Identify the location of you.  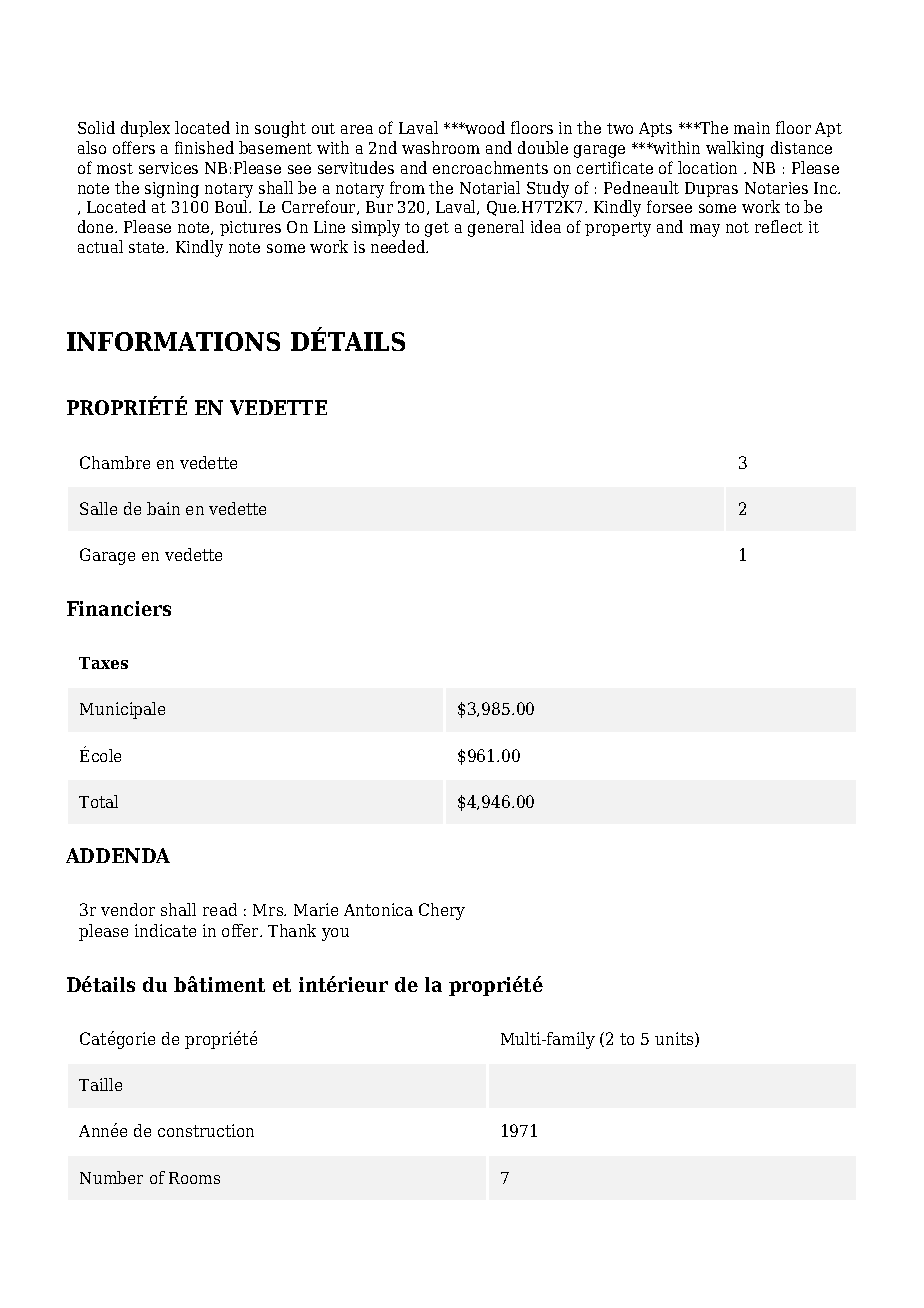
(335, 934).
